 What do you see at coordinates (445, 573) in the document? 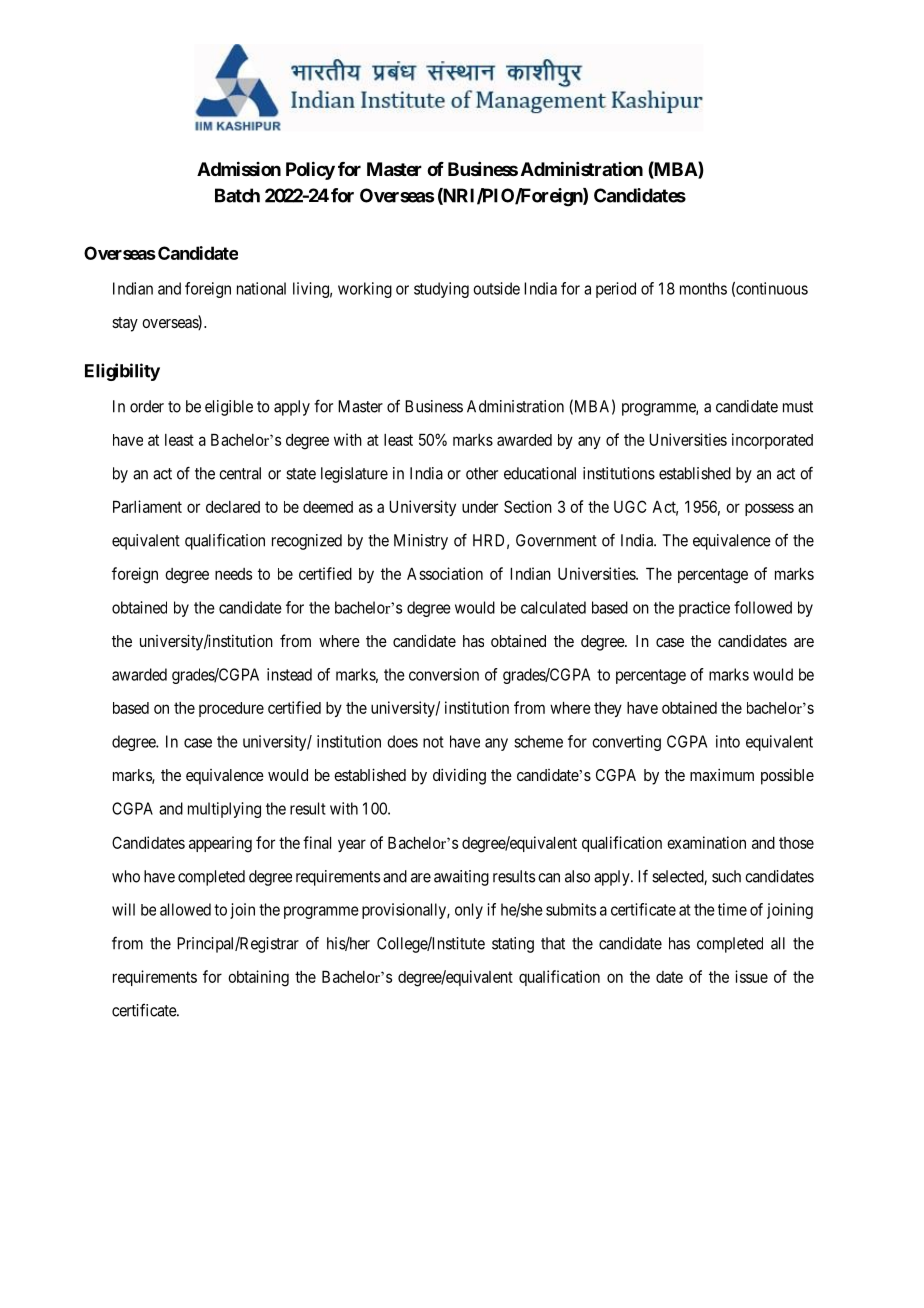
I see `Association` at bounding box center [445, 573].
